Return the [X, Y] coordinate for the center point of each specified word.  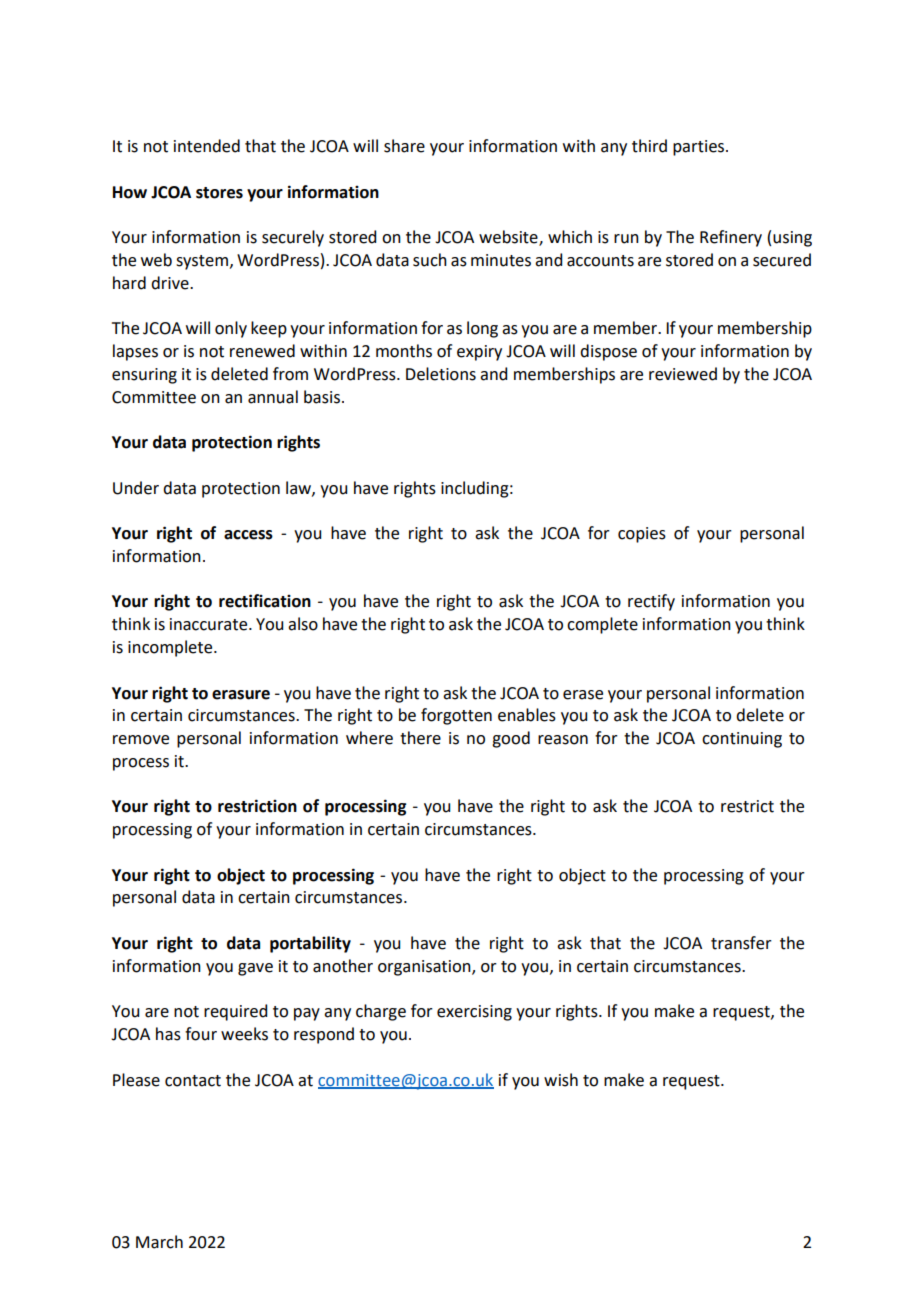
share [404, 146]
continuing [742, 740]
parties [700, 148]
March [159, 1242]
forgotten [456, 716]
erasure [241, 695]
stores [219, 193]
